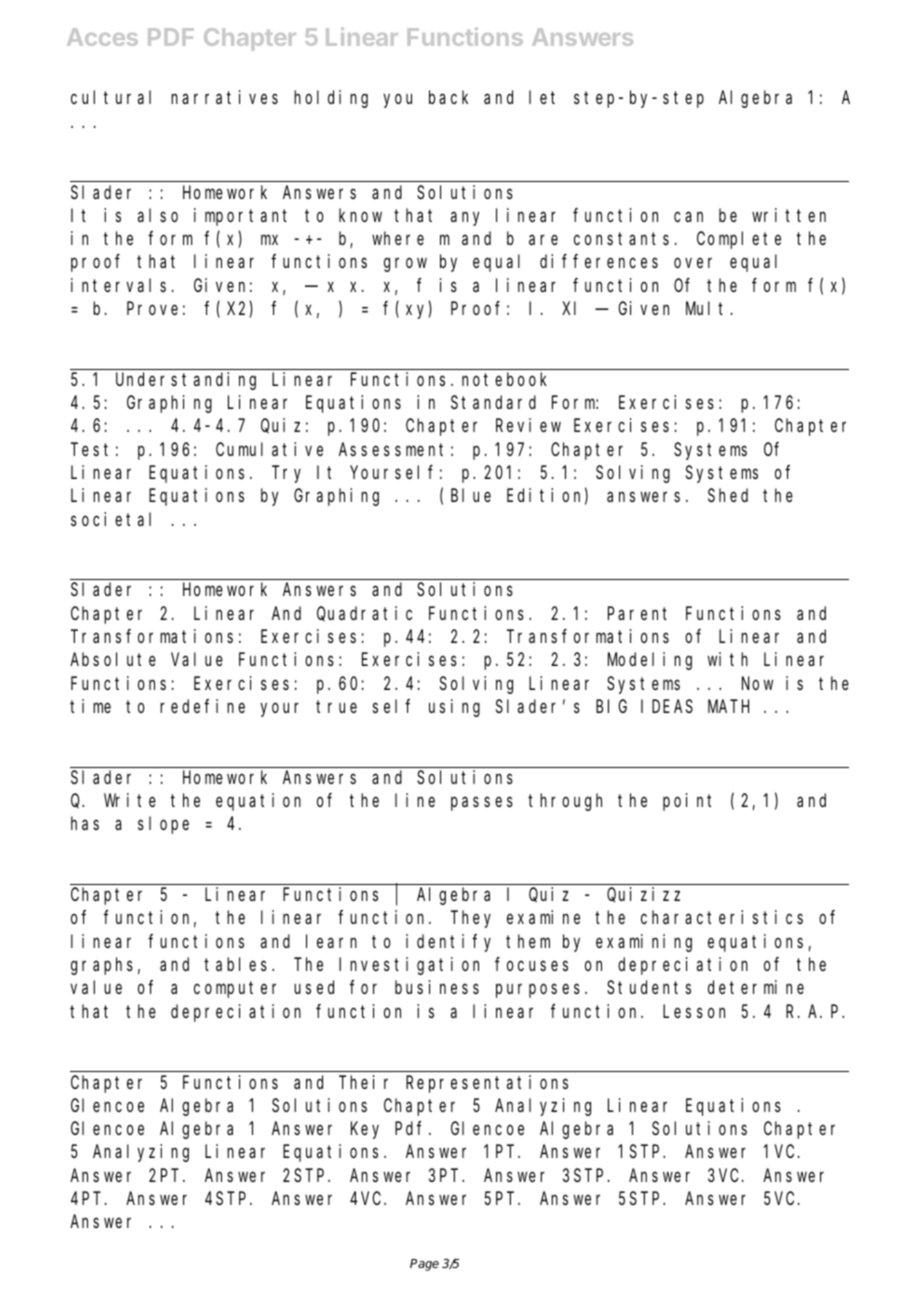  What do you see at coordinates (471, 495) in the screenshot?
I see `Blue` at bounding box center [471, 495].
